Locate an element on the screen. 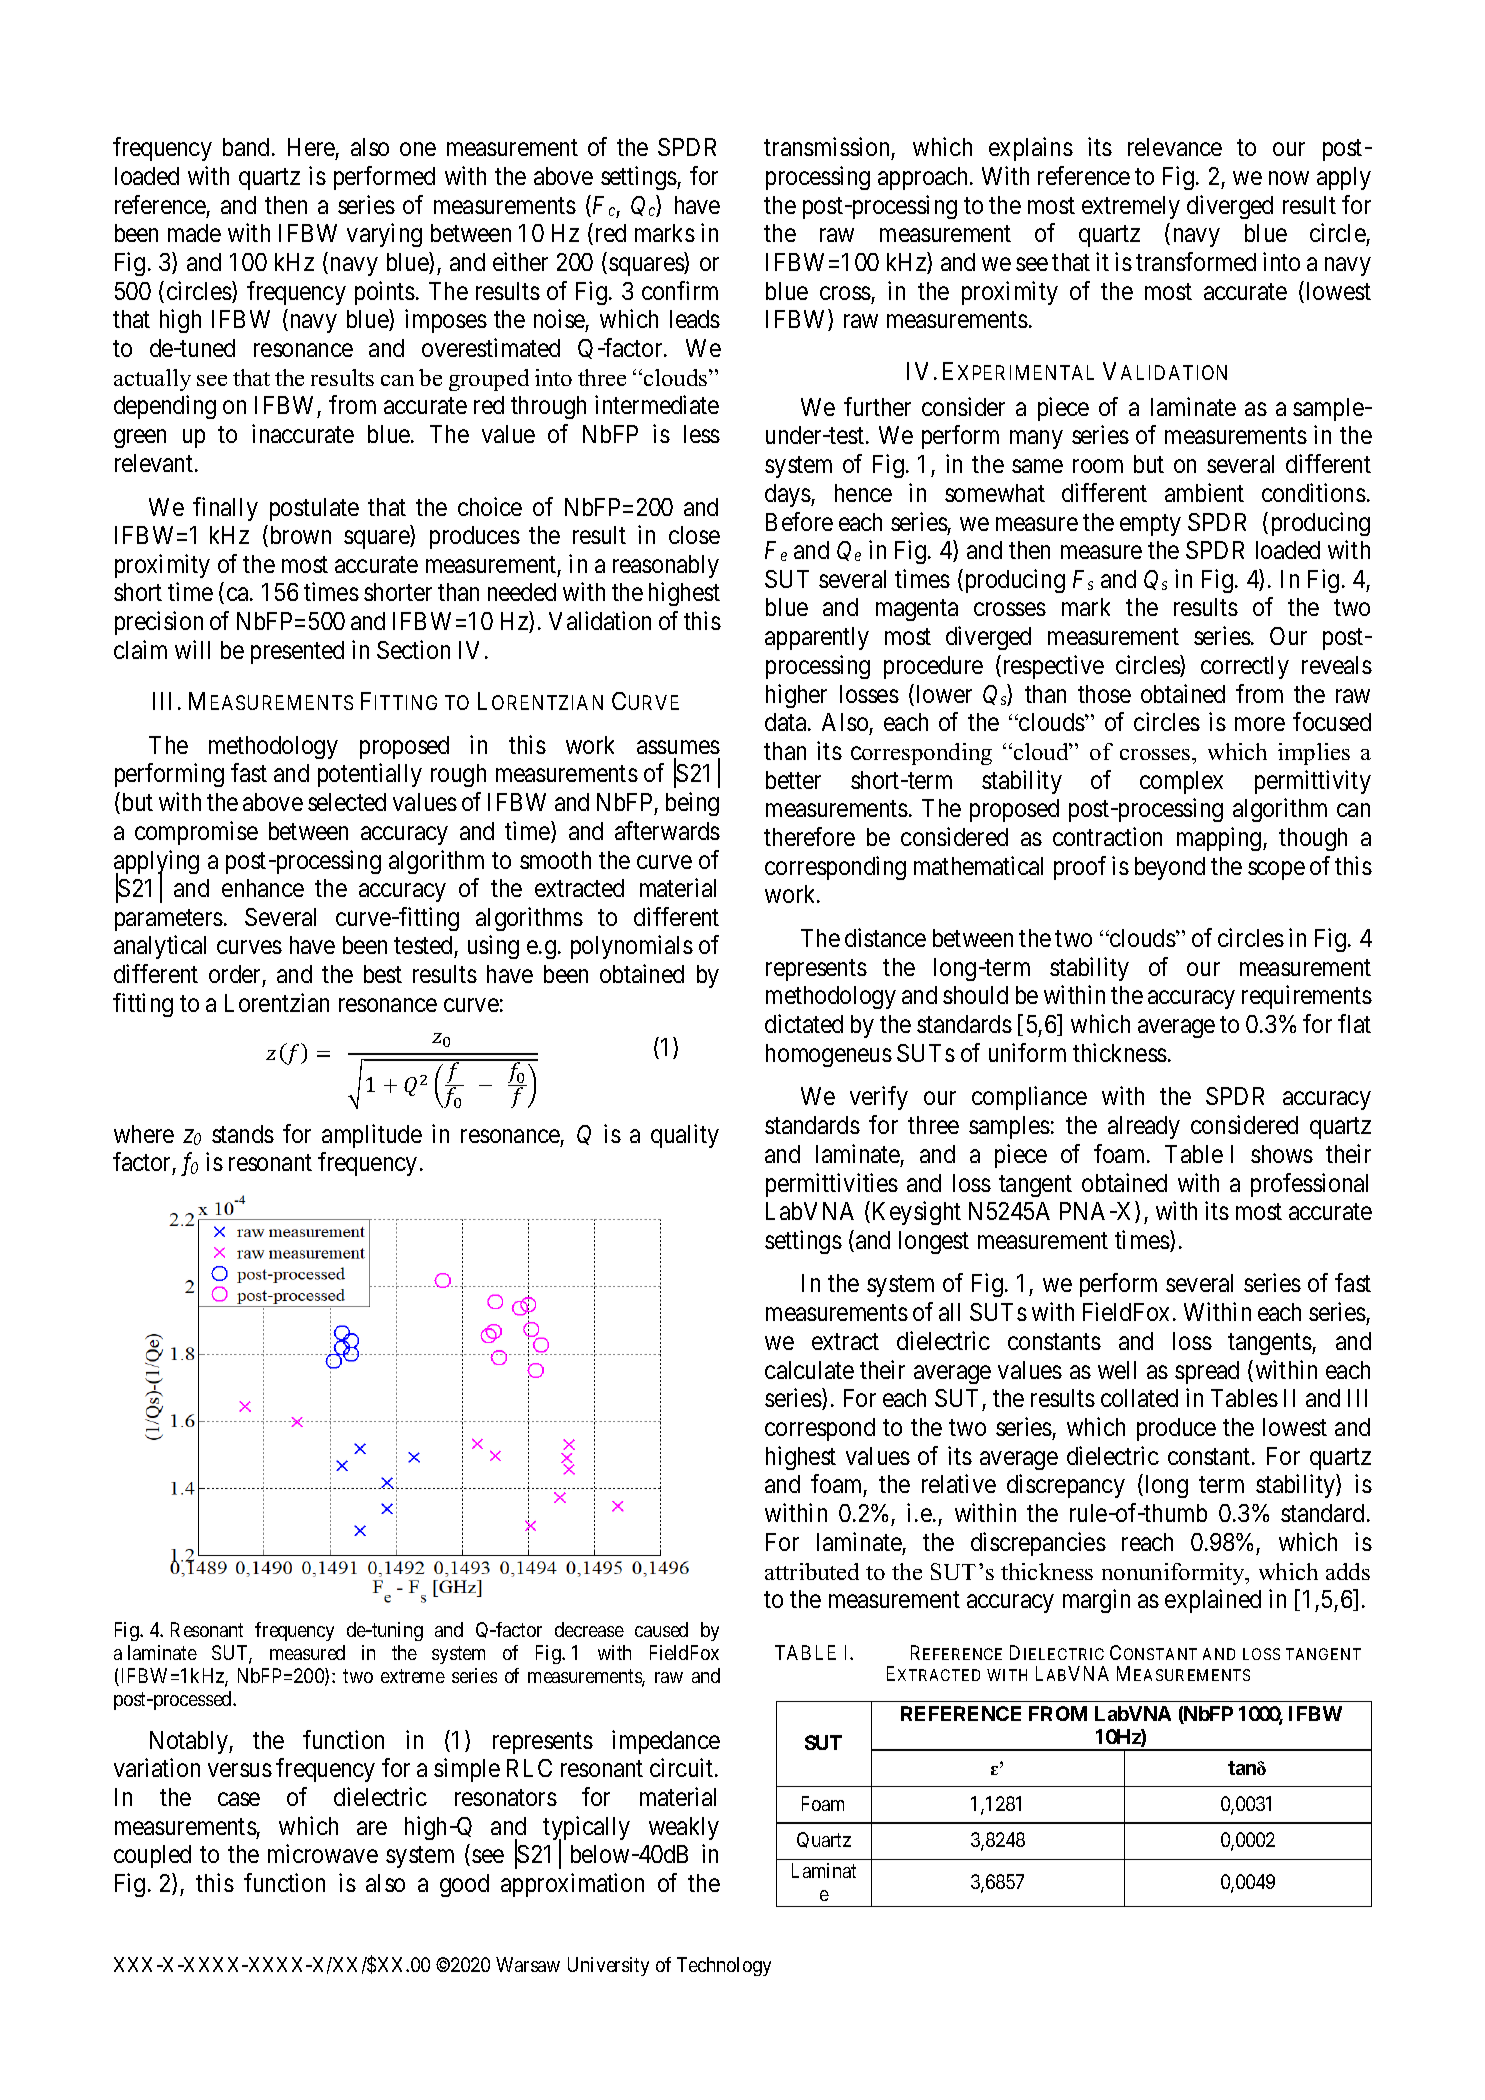  dictated is located at coordinates (804, 1023).
